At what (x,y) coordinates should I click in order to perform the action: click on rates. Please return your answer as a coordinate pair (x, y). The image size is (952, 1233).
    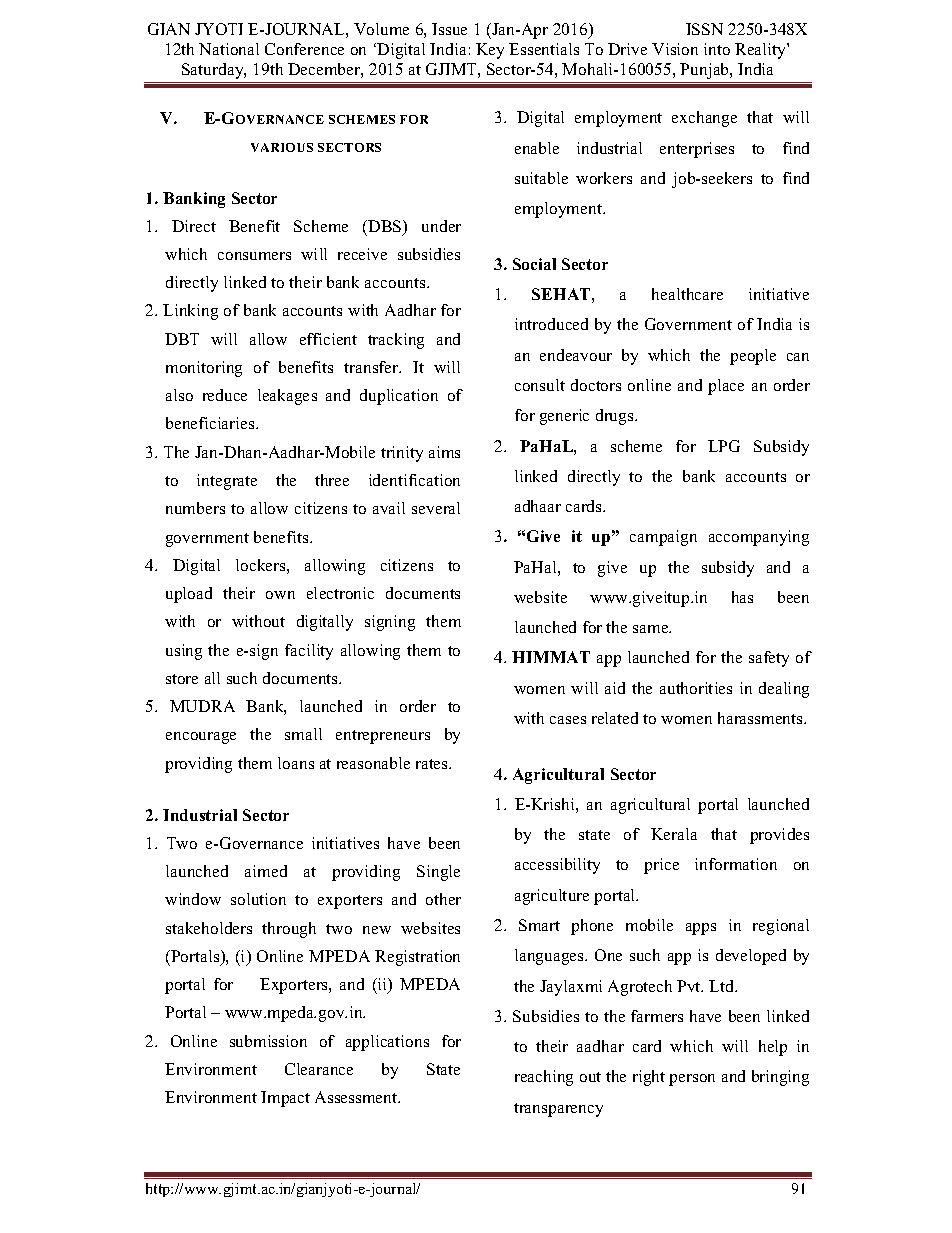
    Looking at the image, I should click on (433, 764).
